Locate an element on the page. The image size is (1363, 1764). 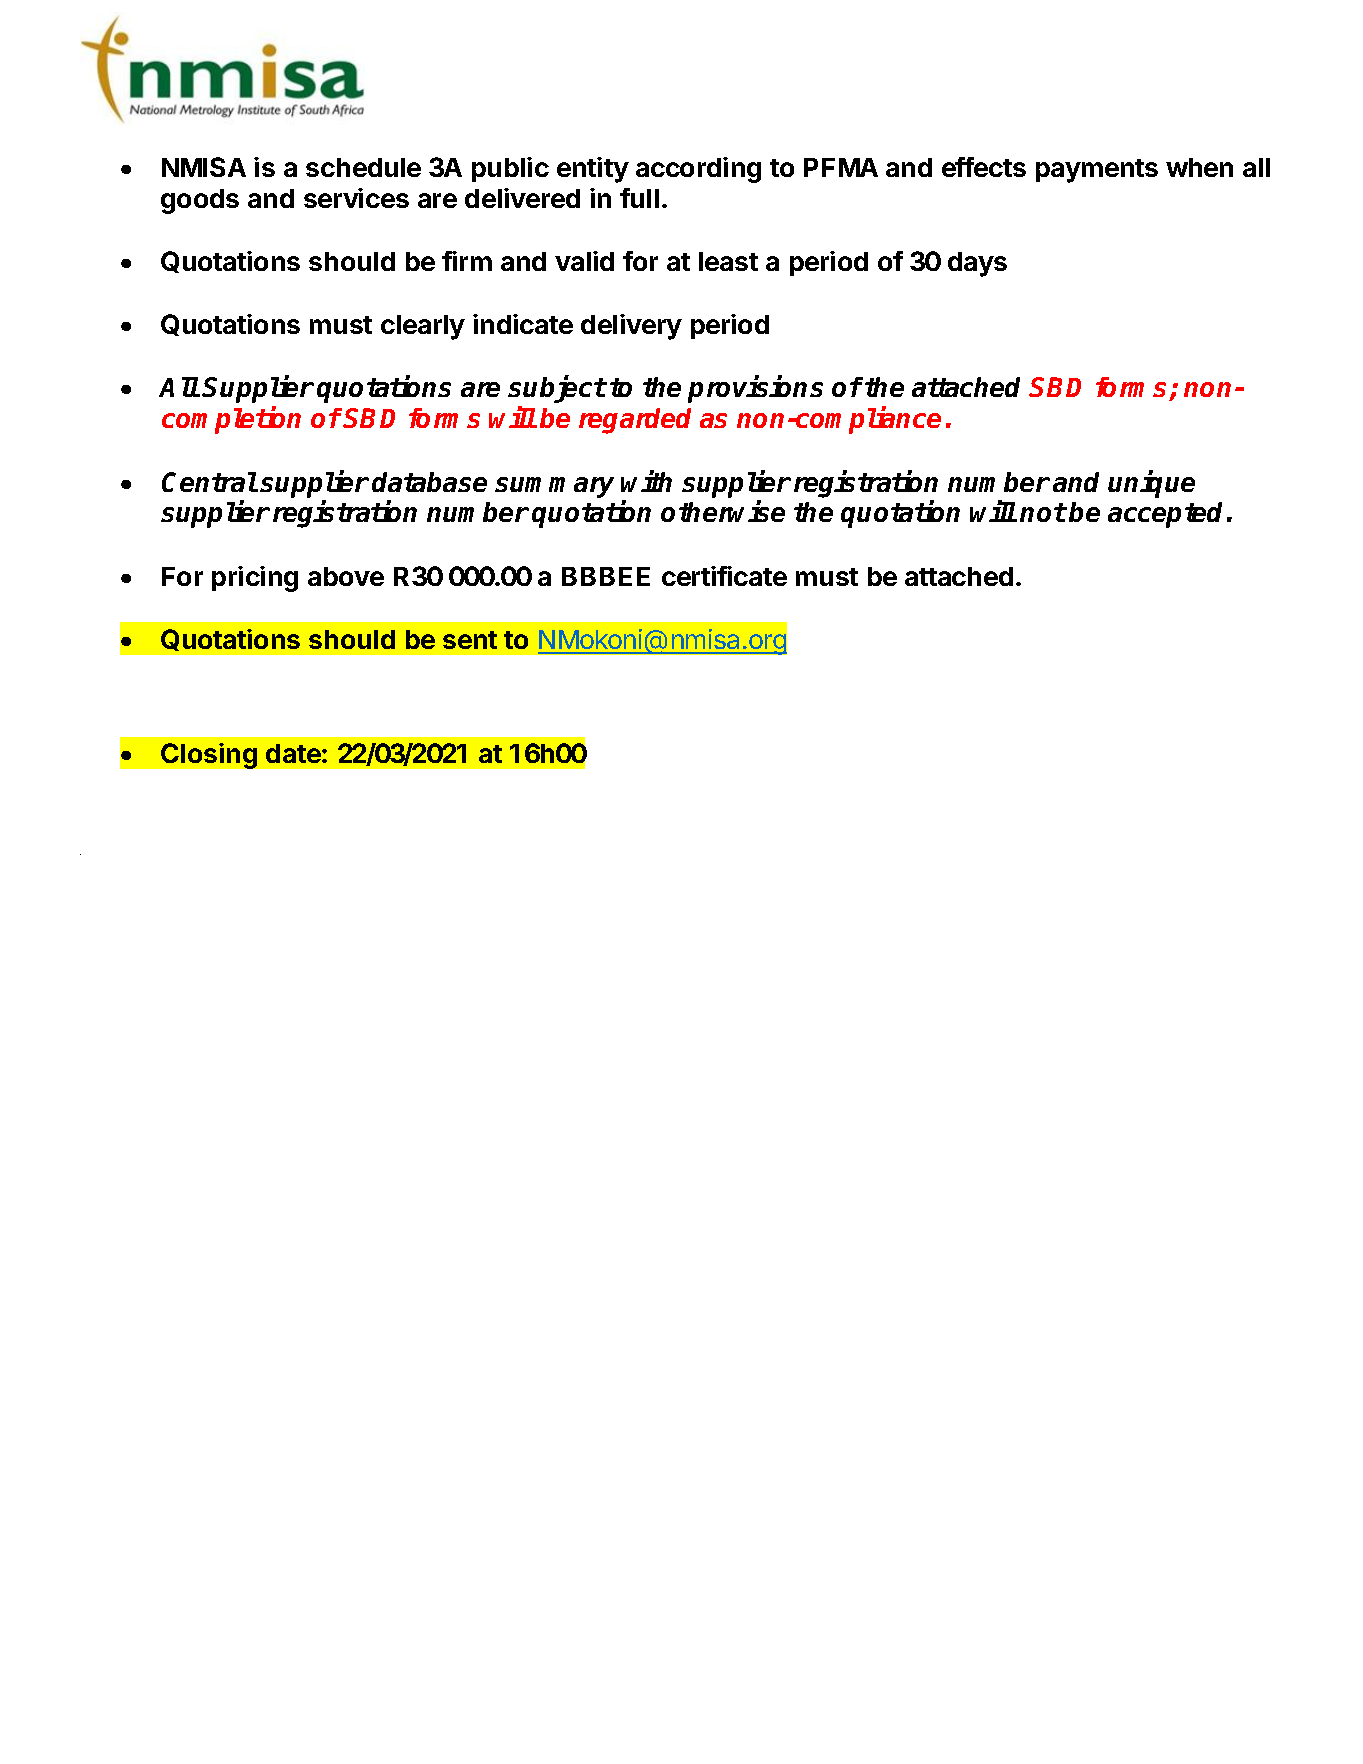
regarded is located at coordinates (635, 421).
